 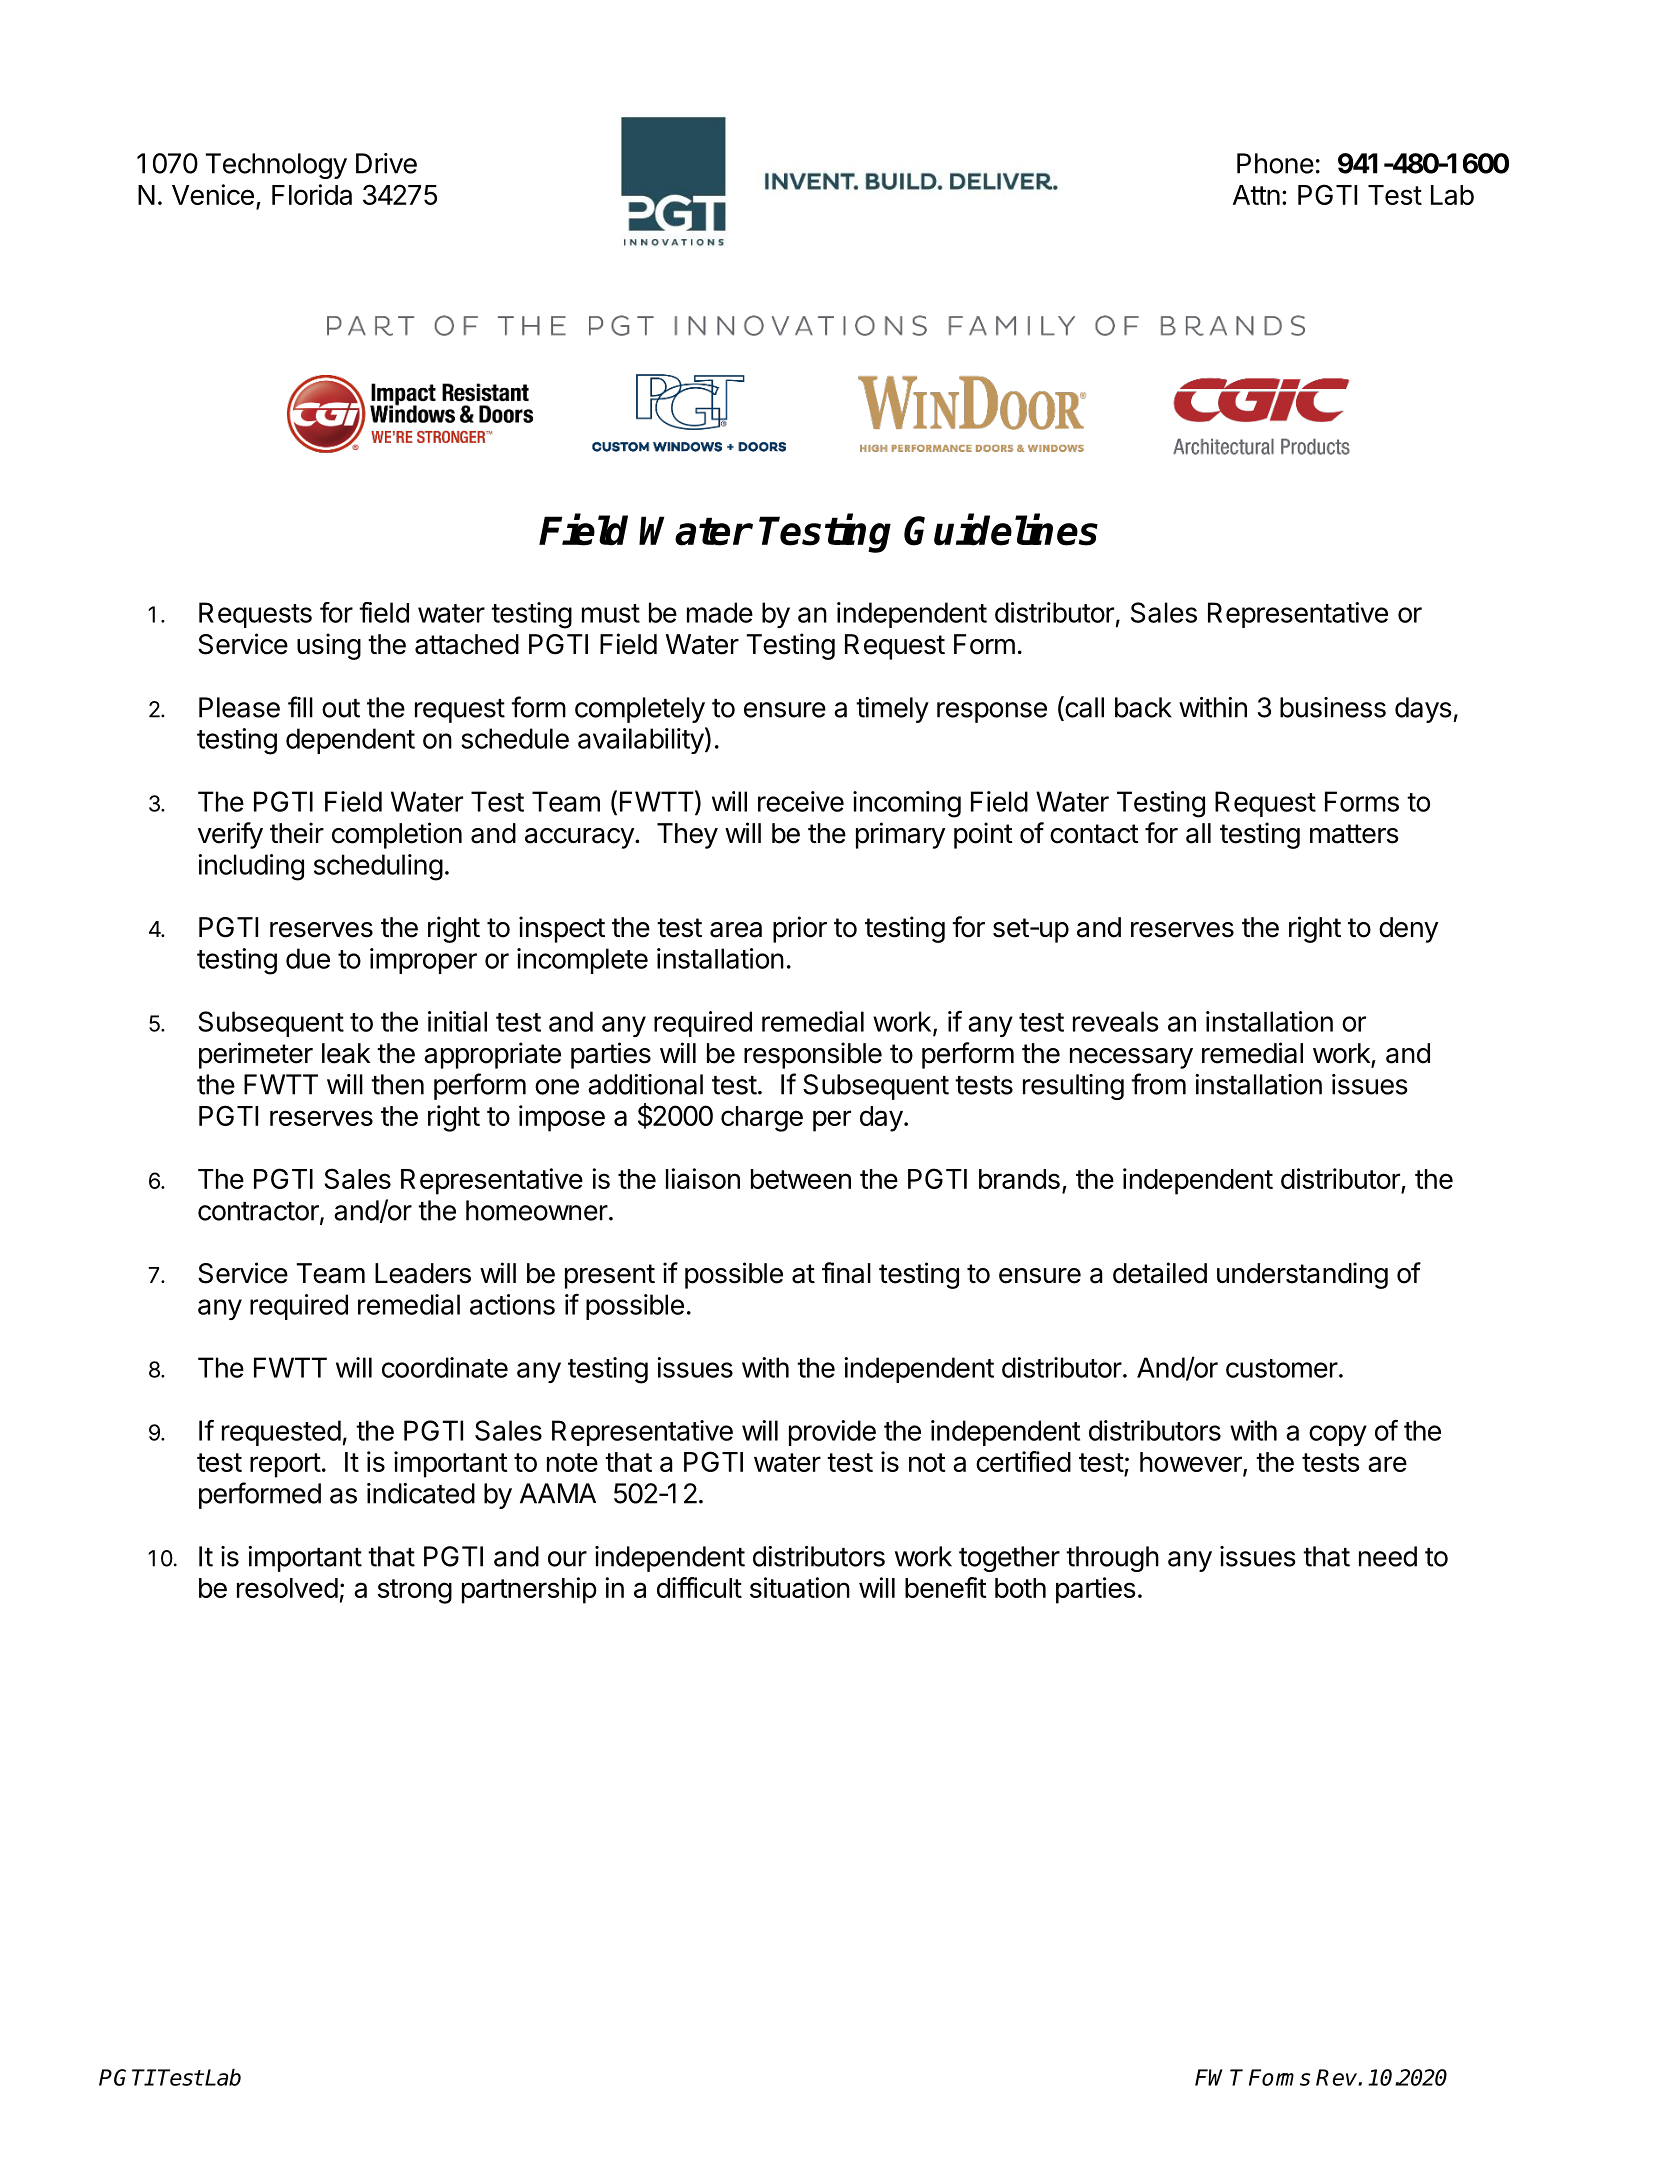 What do you see at coordinates (1354, 834) in the page?
I see `matters` at bounding box center [1354, 834].
